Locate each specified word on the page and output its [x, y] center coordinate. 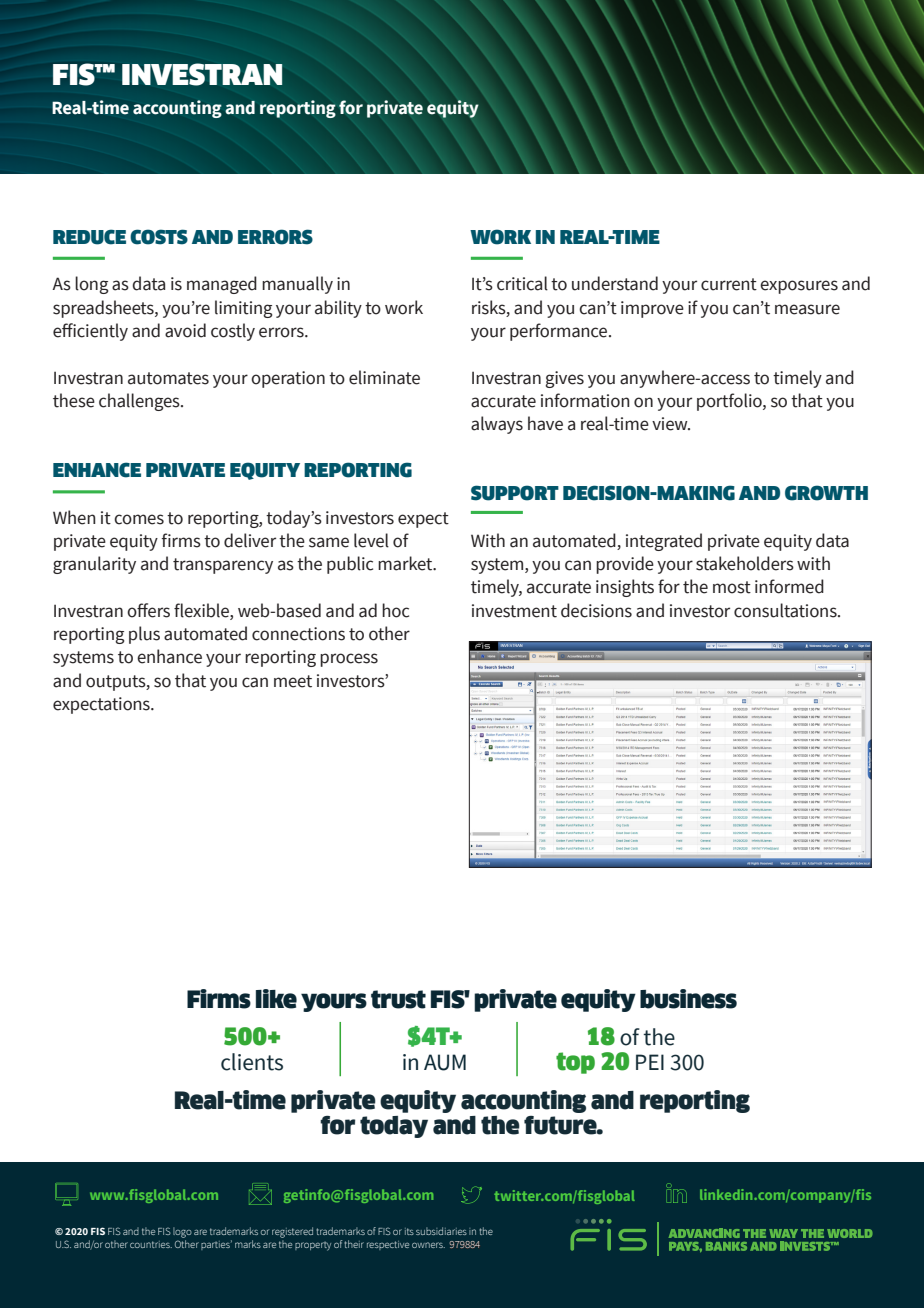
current [729, 284]
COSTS [159, 237]
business [688, 999]
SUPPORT [515, 493]
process [349, 660]
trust [398, 999]
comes [139, 519]
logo [182, 1232]
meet [293, 681]
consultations [786, 610]
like [276, 999]
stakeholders [745, 563]
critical [522, 283]
